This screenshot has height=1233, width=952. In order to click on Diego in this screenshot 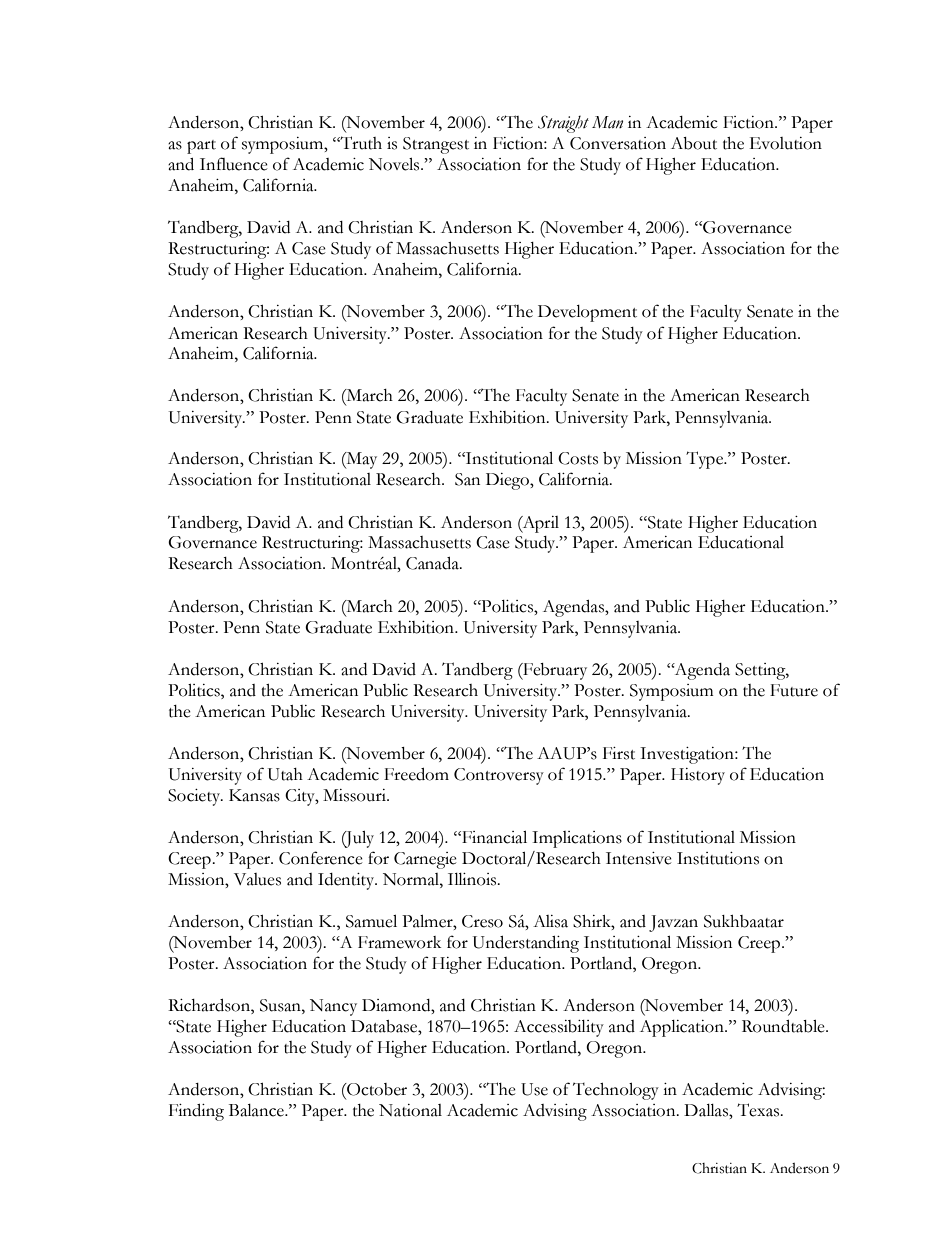, I will do `click(508, 481)`.
